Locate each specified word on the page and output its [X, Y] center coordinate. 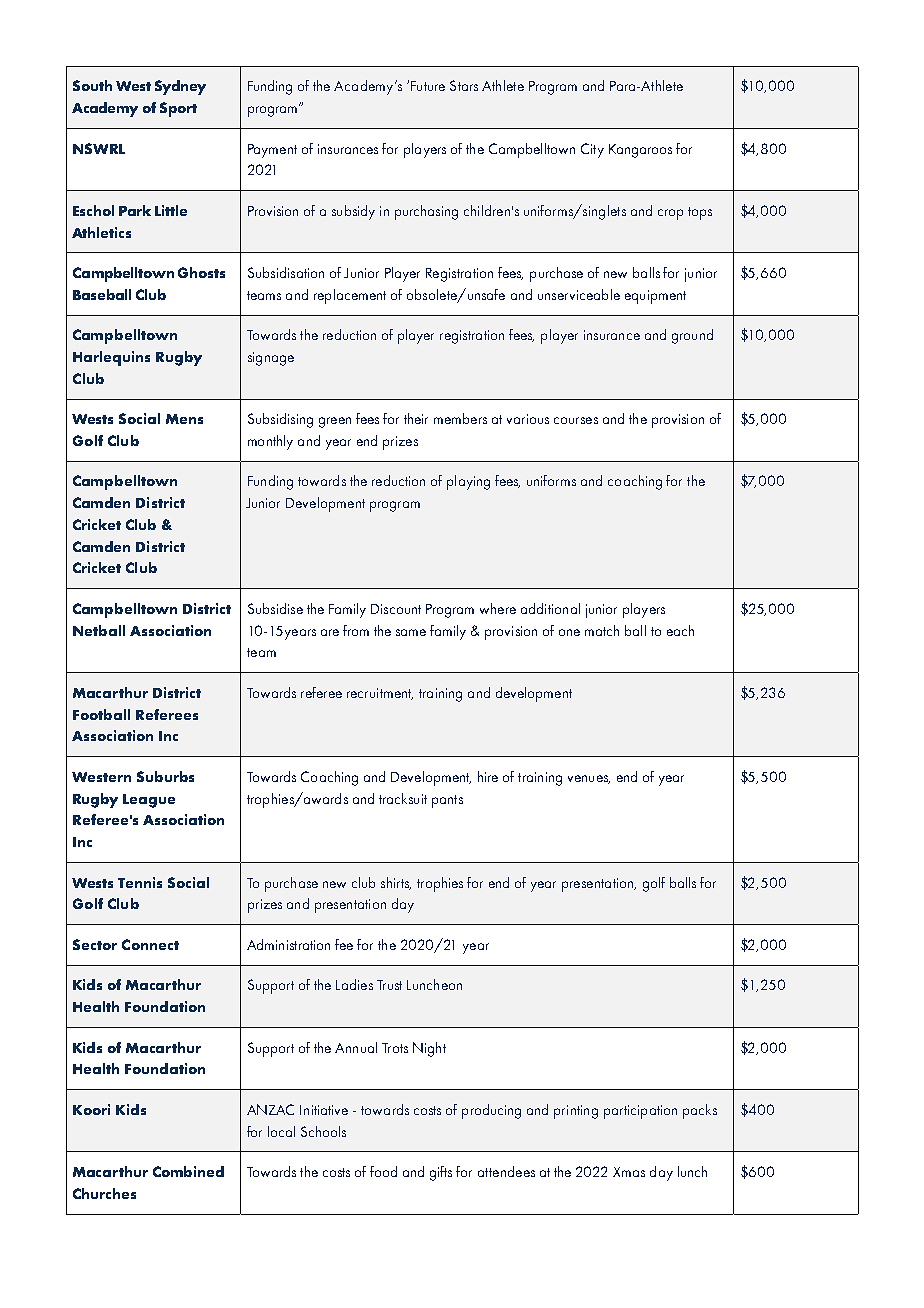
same [411, 632]
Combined [188, 1171]
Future [428, 86]
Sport [178, 109]
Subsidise [275, 608]
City [592, 150]
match [602, 630]
